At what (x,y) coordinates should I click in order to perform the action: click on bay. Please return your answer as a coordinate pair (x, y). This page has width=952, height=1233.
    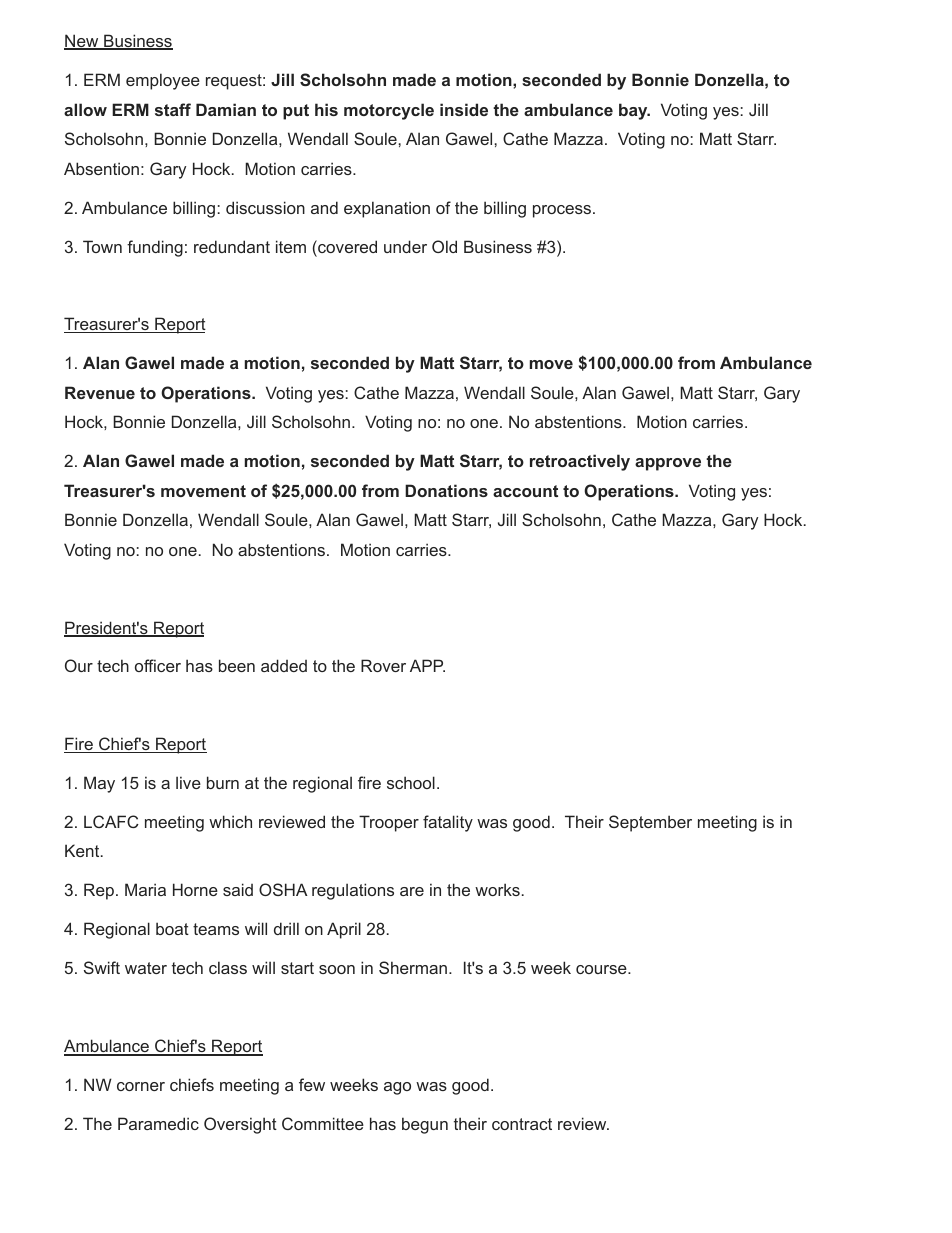
    Looking at the image, I should click on (634, 111).
